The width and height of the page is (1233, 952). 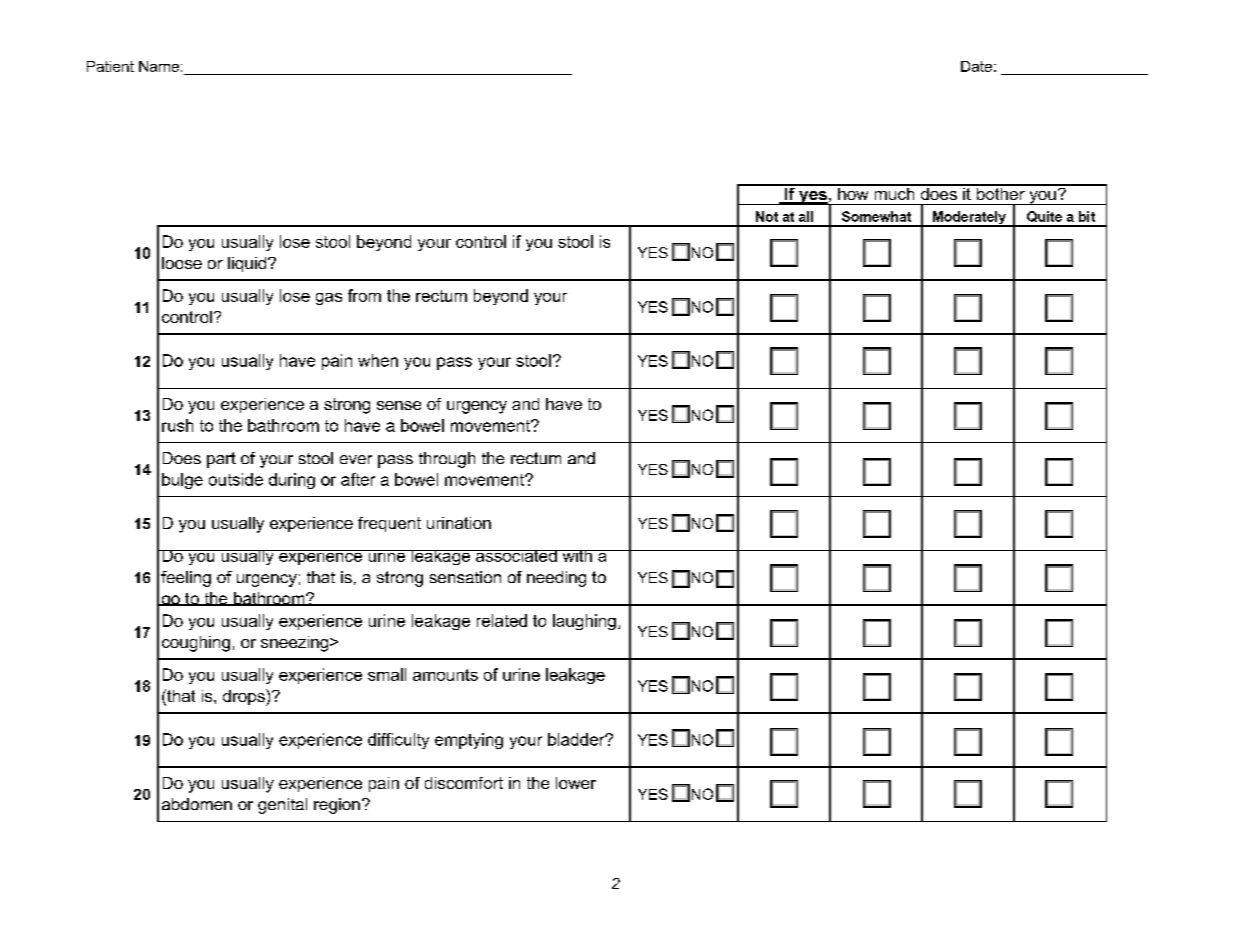 What do you see at coordinates (767, 216) in the page?
I see `Not` at bounding box center [767, 216].
